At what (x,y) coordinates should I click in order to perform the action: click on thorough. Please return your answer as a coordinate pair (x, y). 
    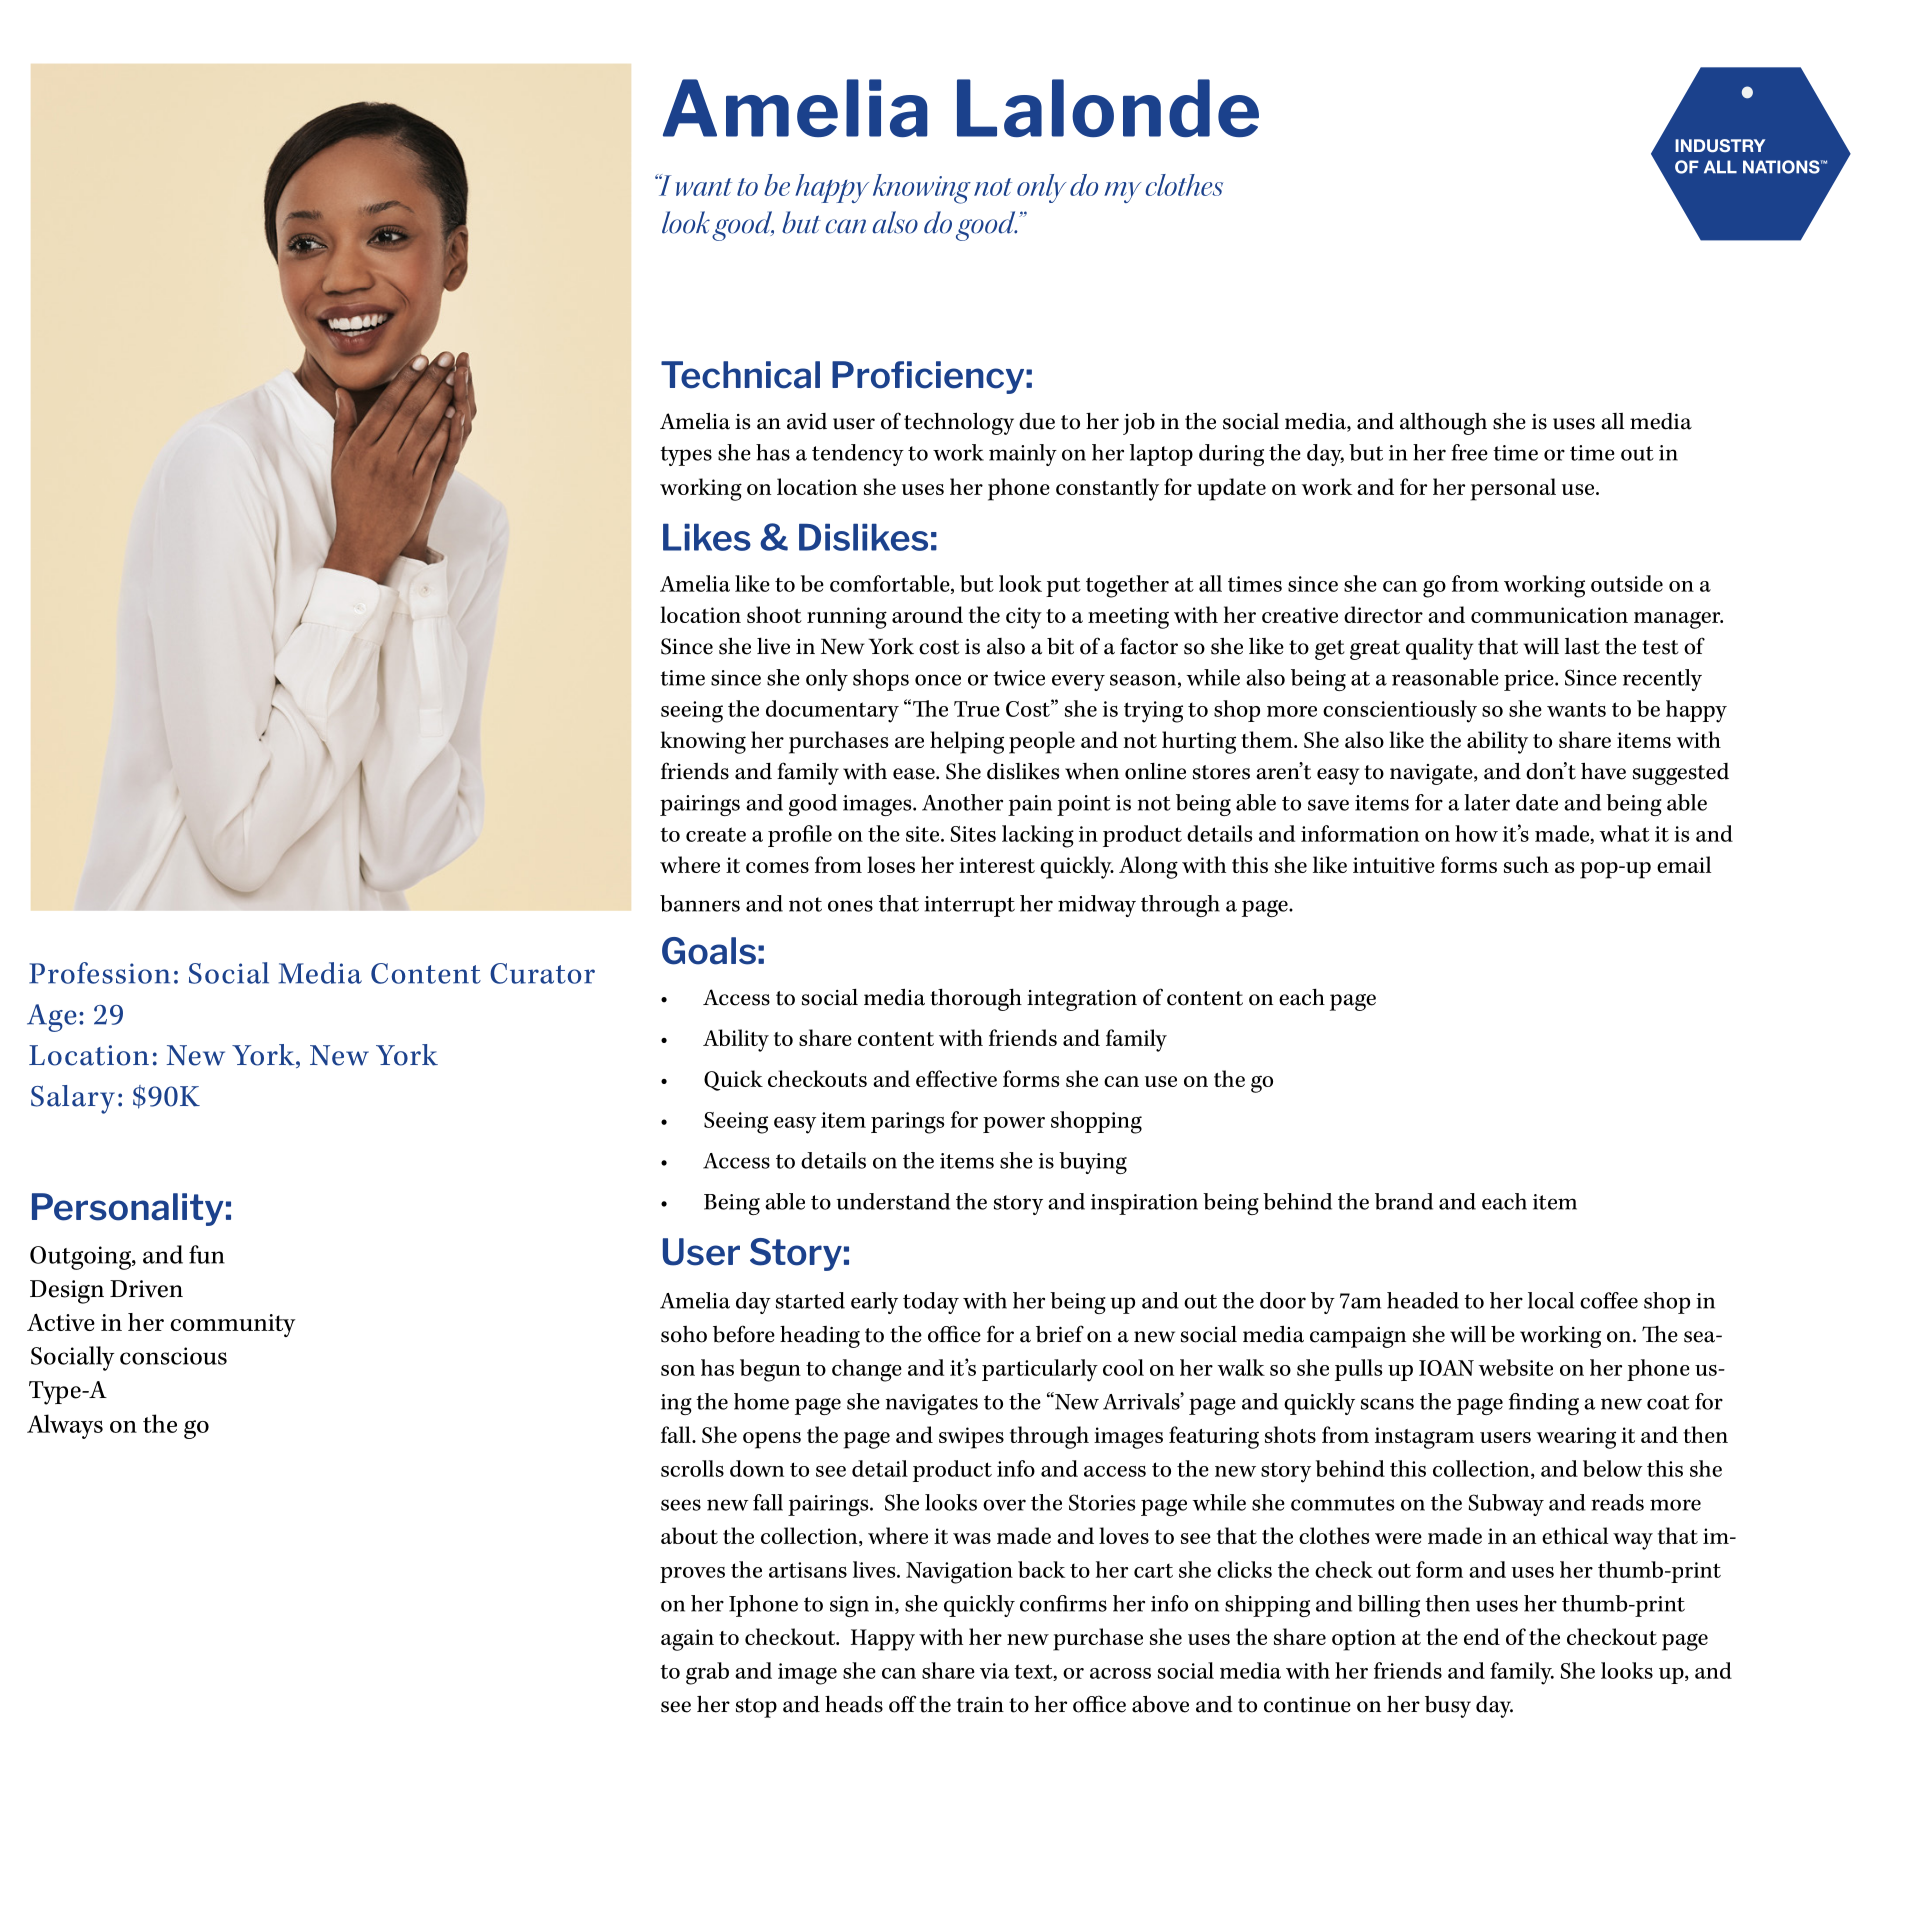
    Looking at the image, I should click on (976, 1000).
